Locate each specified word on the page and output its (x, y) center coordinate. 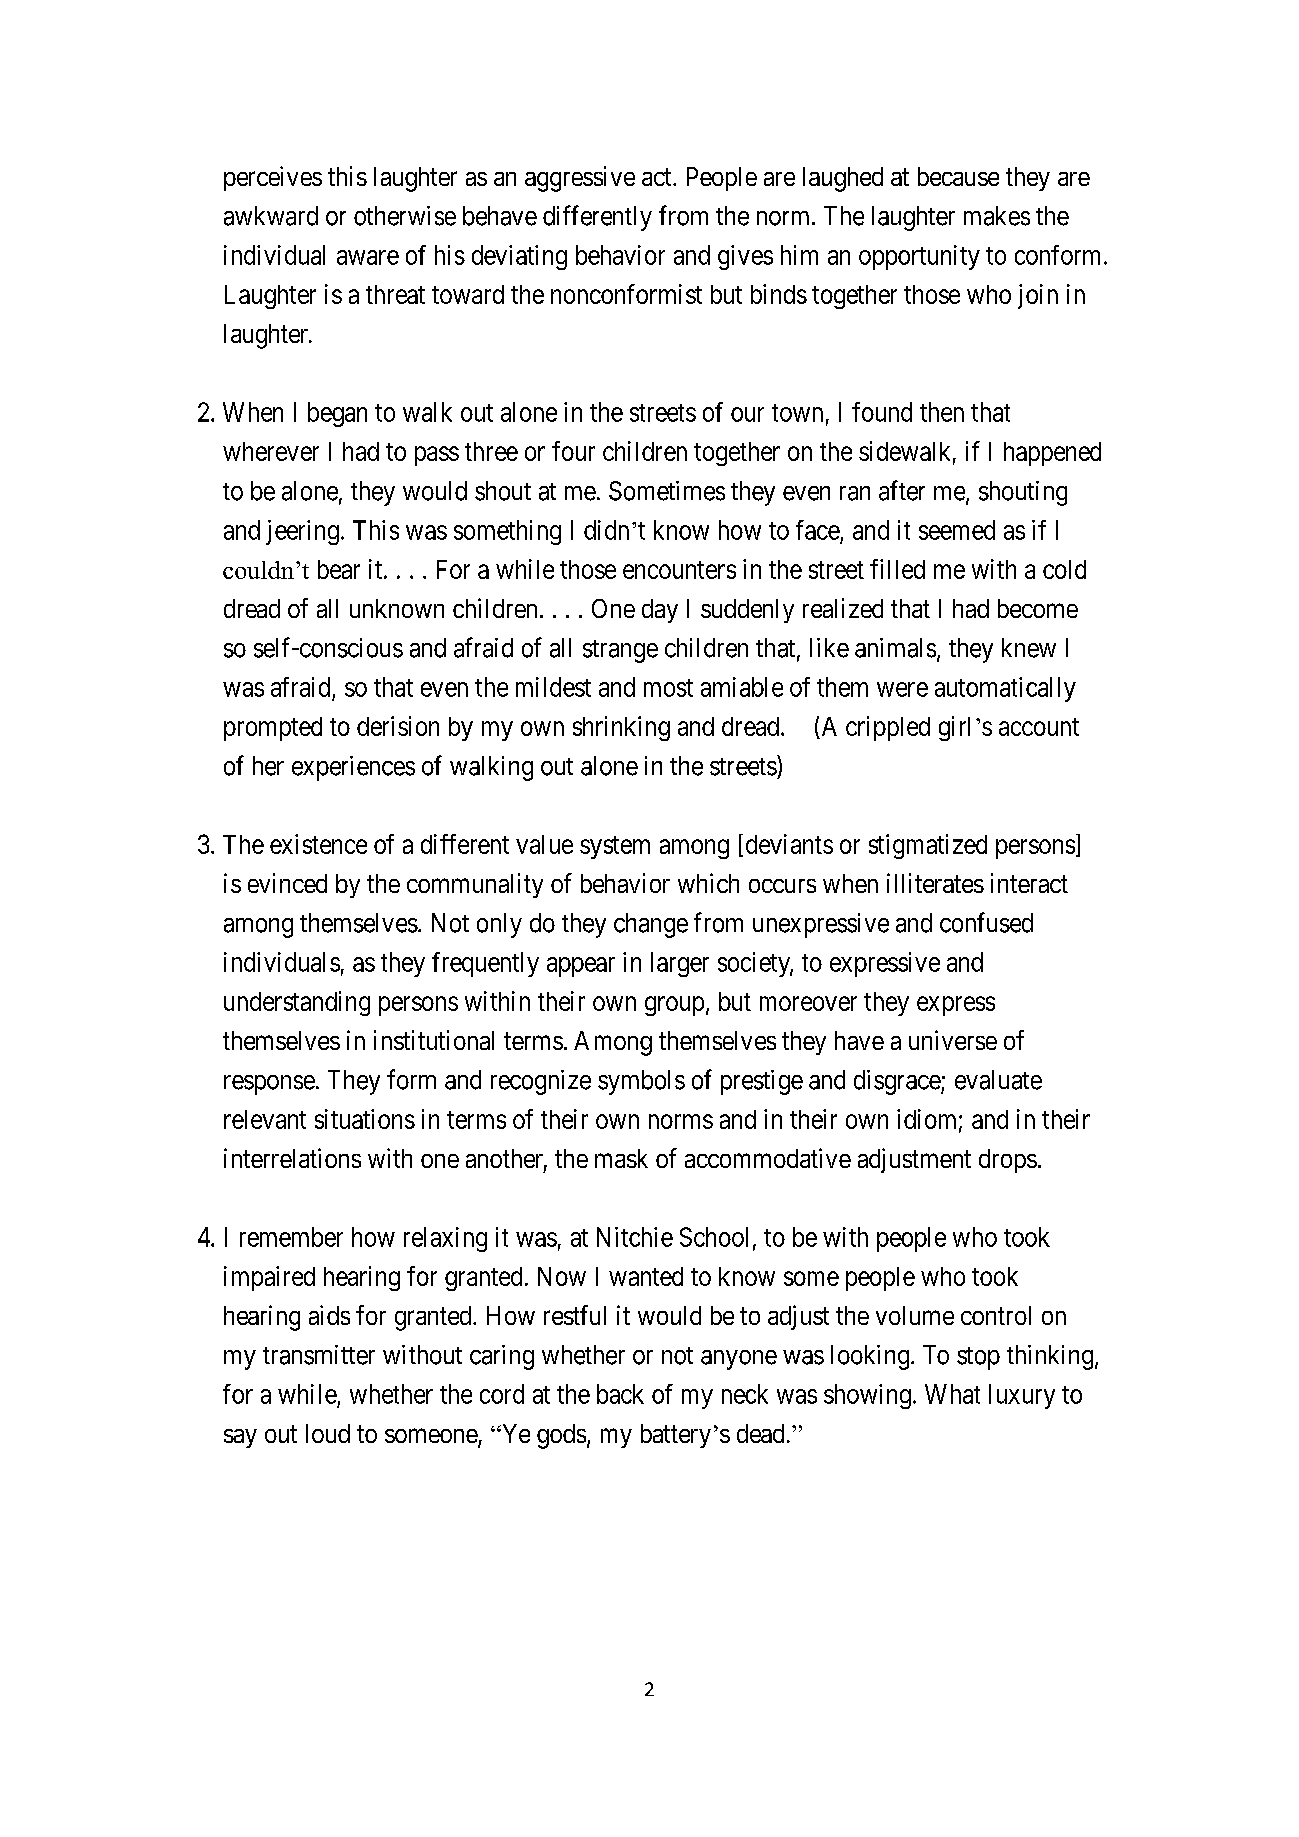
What (952, 1394)
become (1038, 608)
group (674, 1006)
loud (328, 1433)
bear (339, 569)
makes (997, 216)
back (620, 1394)
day (660, 611)
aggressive (580, 179)
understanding (297, 1003)
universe (953, 1040)
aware (368, 257)
